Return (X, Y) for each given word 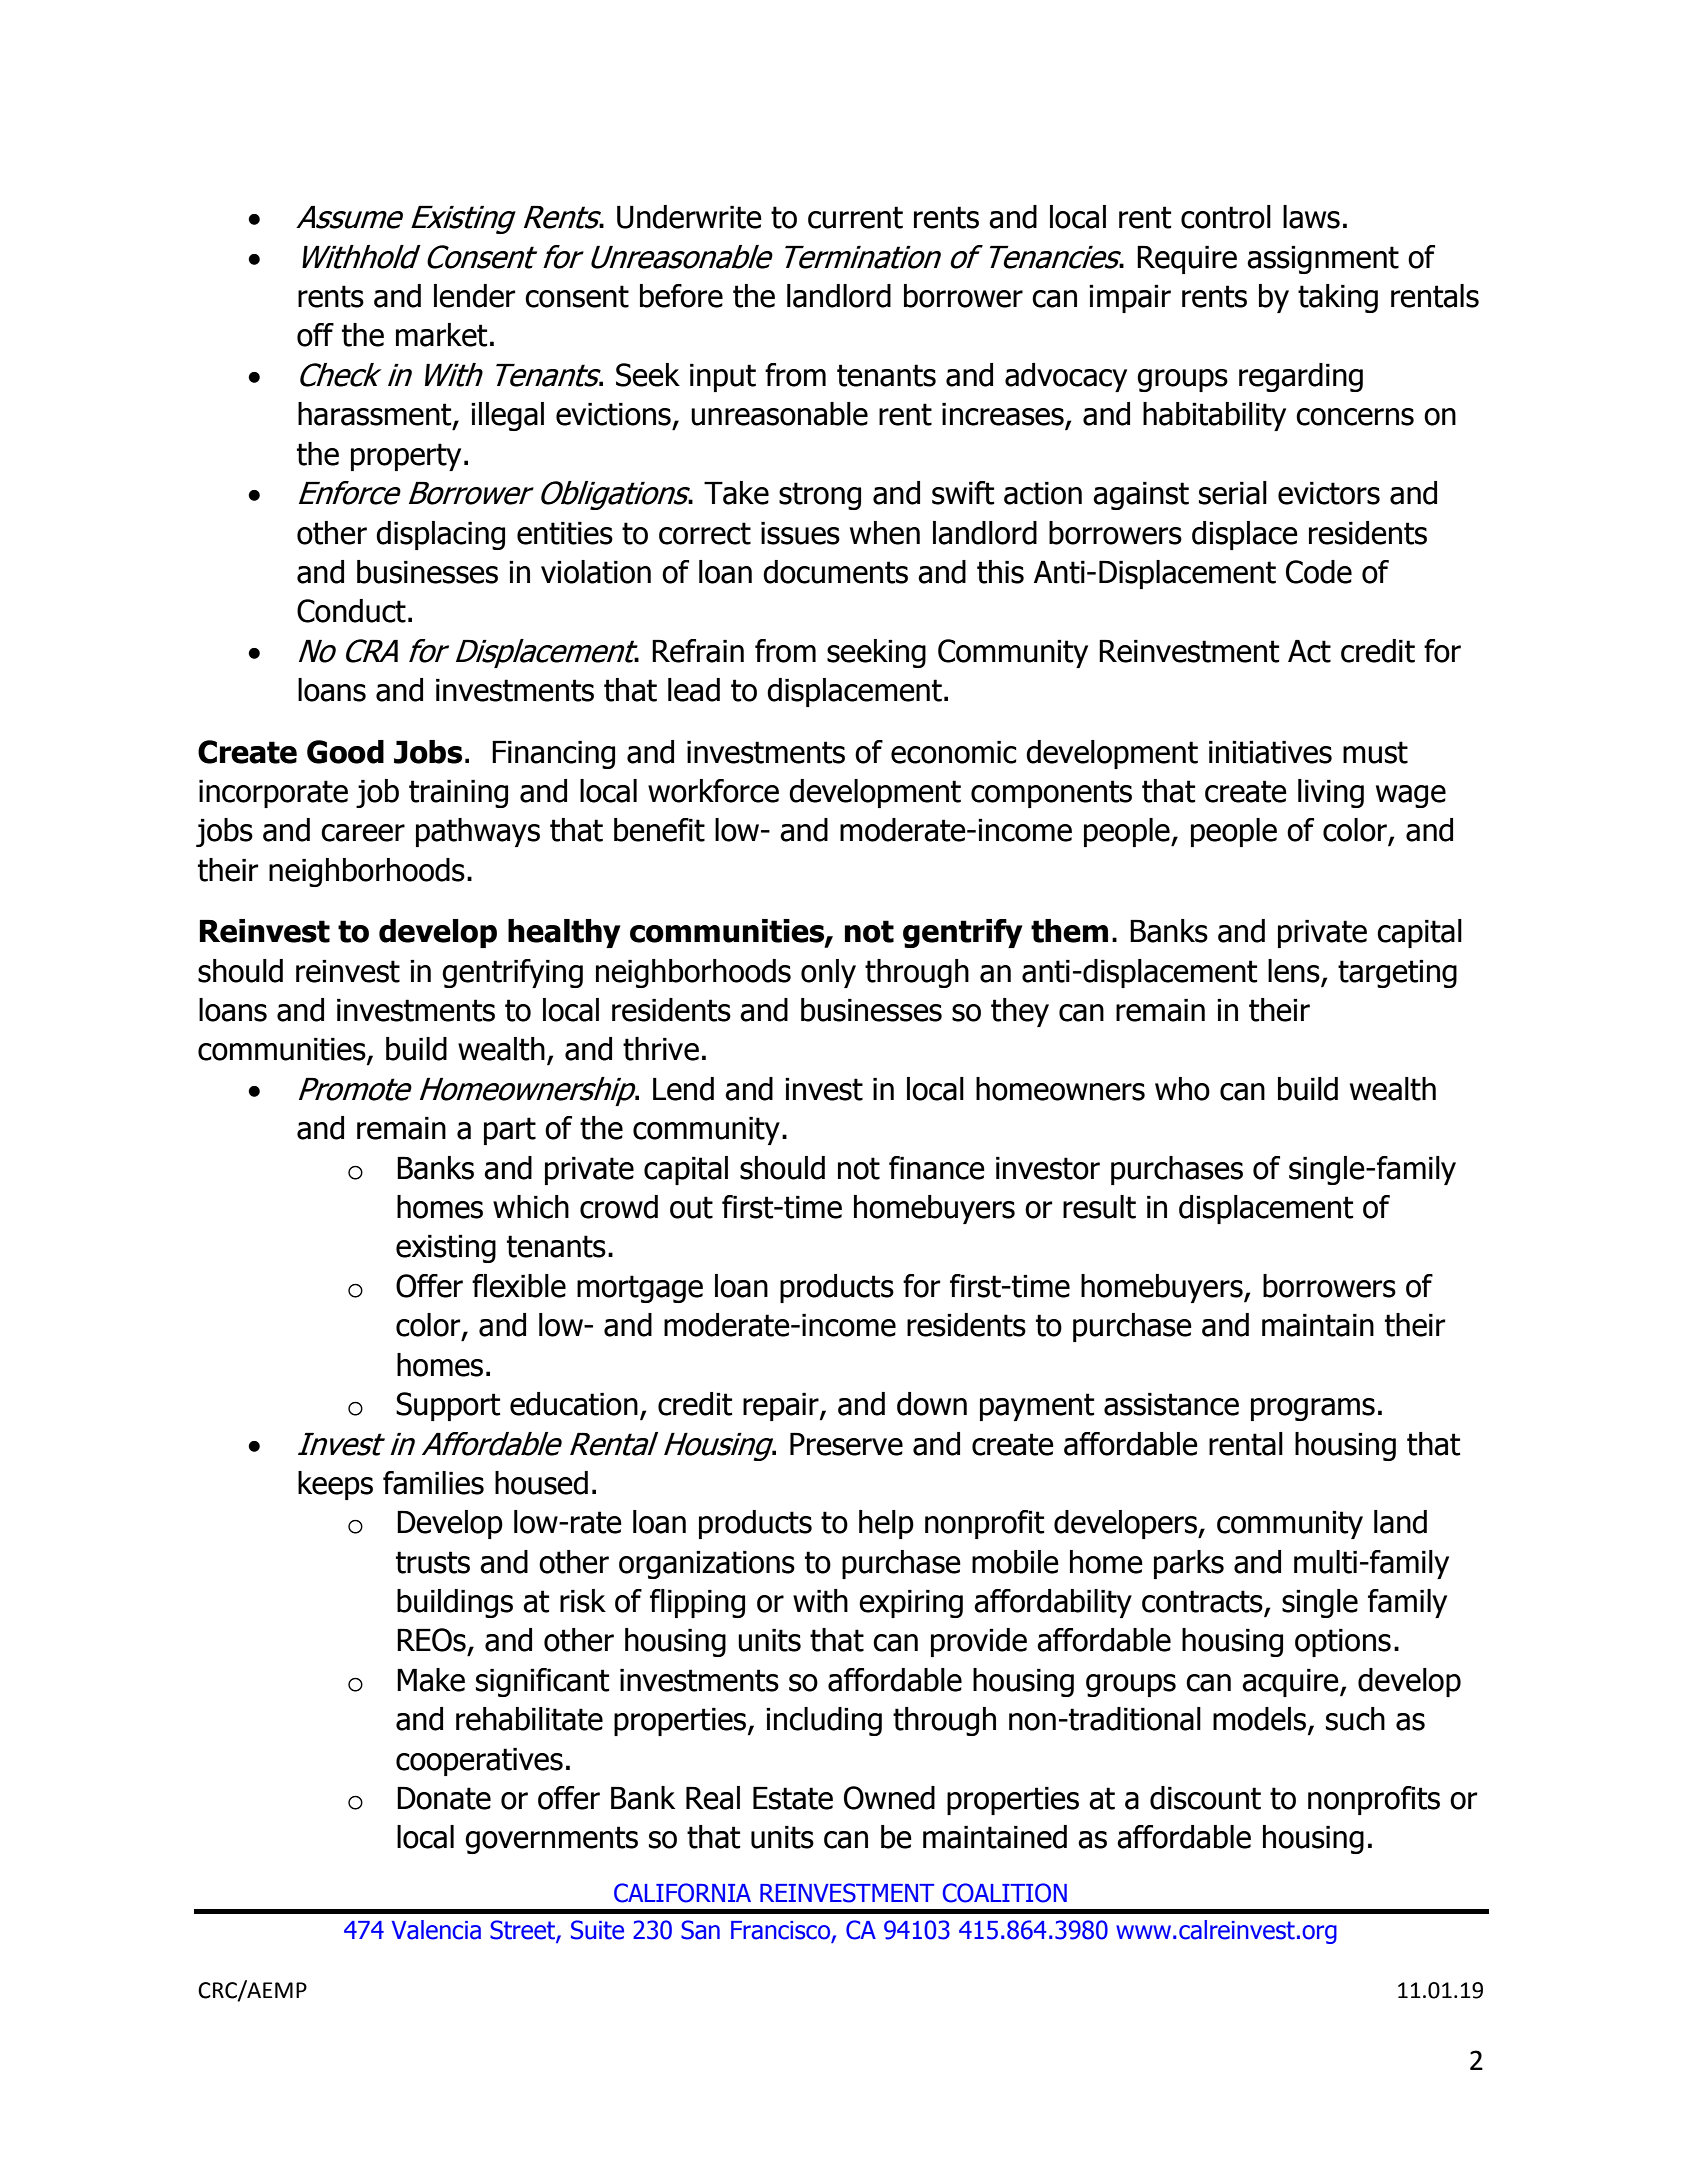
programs (1313, 1409)
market (441, 335)
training (458, 794)
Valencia (436, 1930)
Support (448, 1406)
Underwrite (689, 217)
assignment (1323, 260)
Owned (889, 1798)
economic (954, 752)
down (932, 1404)
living (1331, 793)
